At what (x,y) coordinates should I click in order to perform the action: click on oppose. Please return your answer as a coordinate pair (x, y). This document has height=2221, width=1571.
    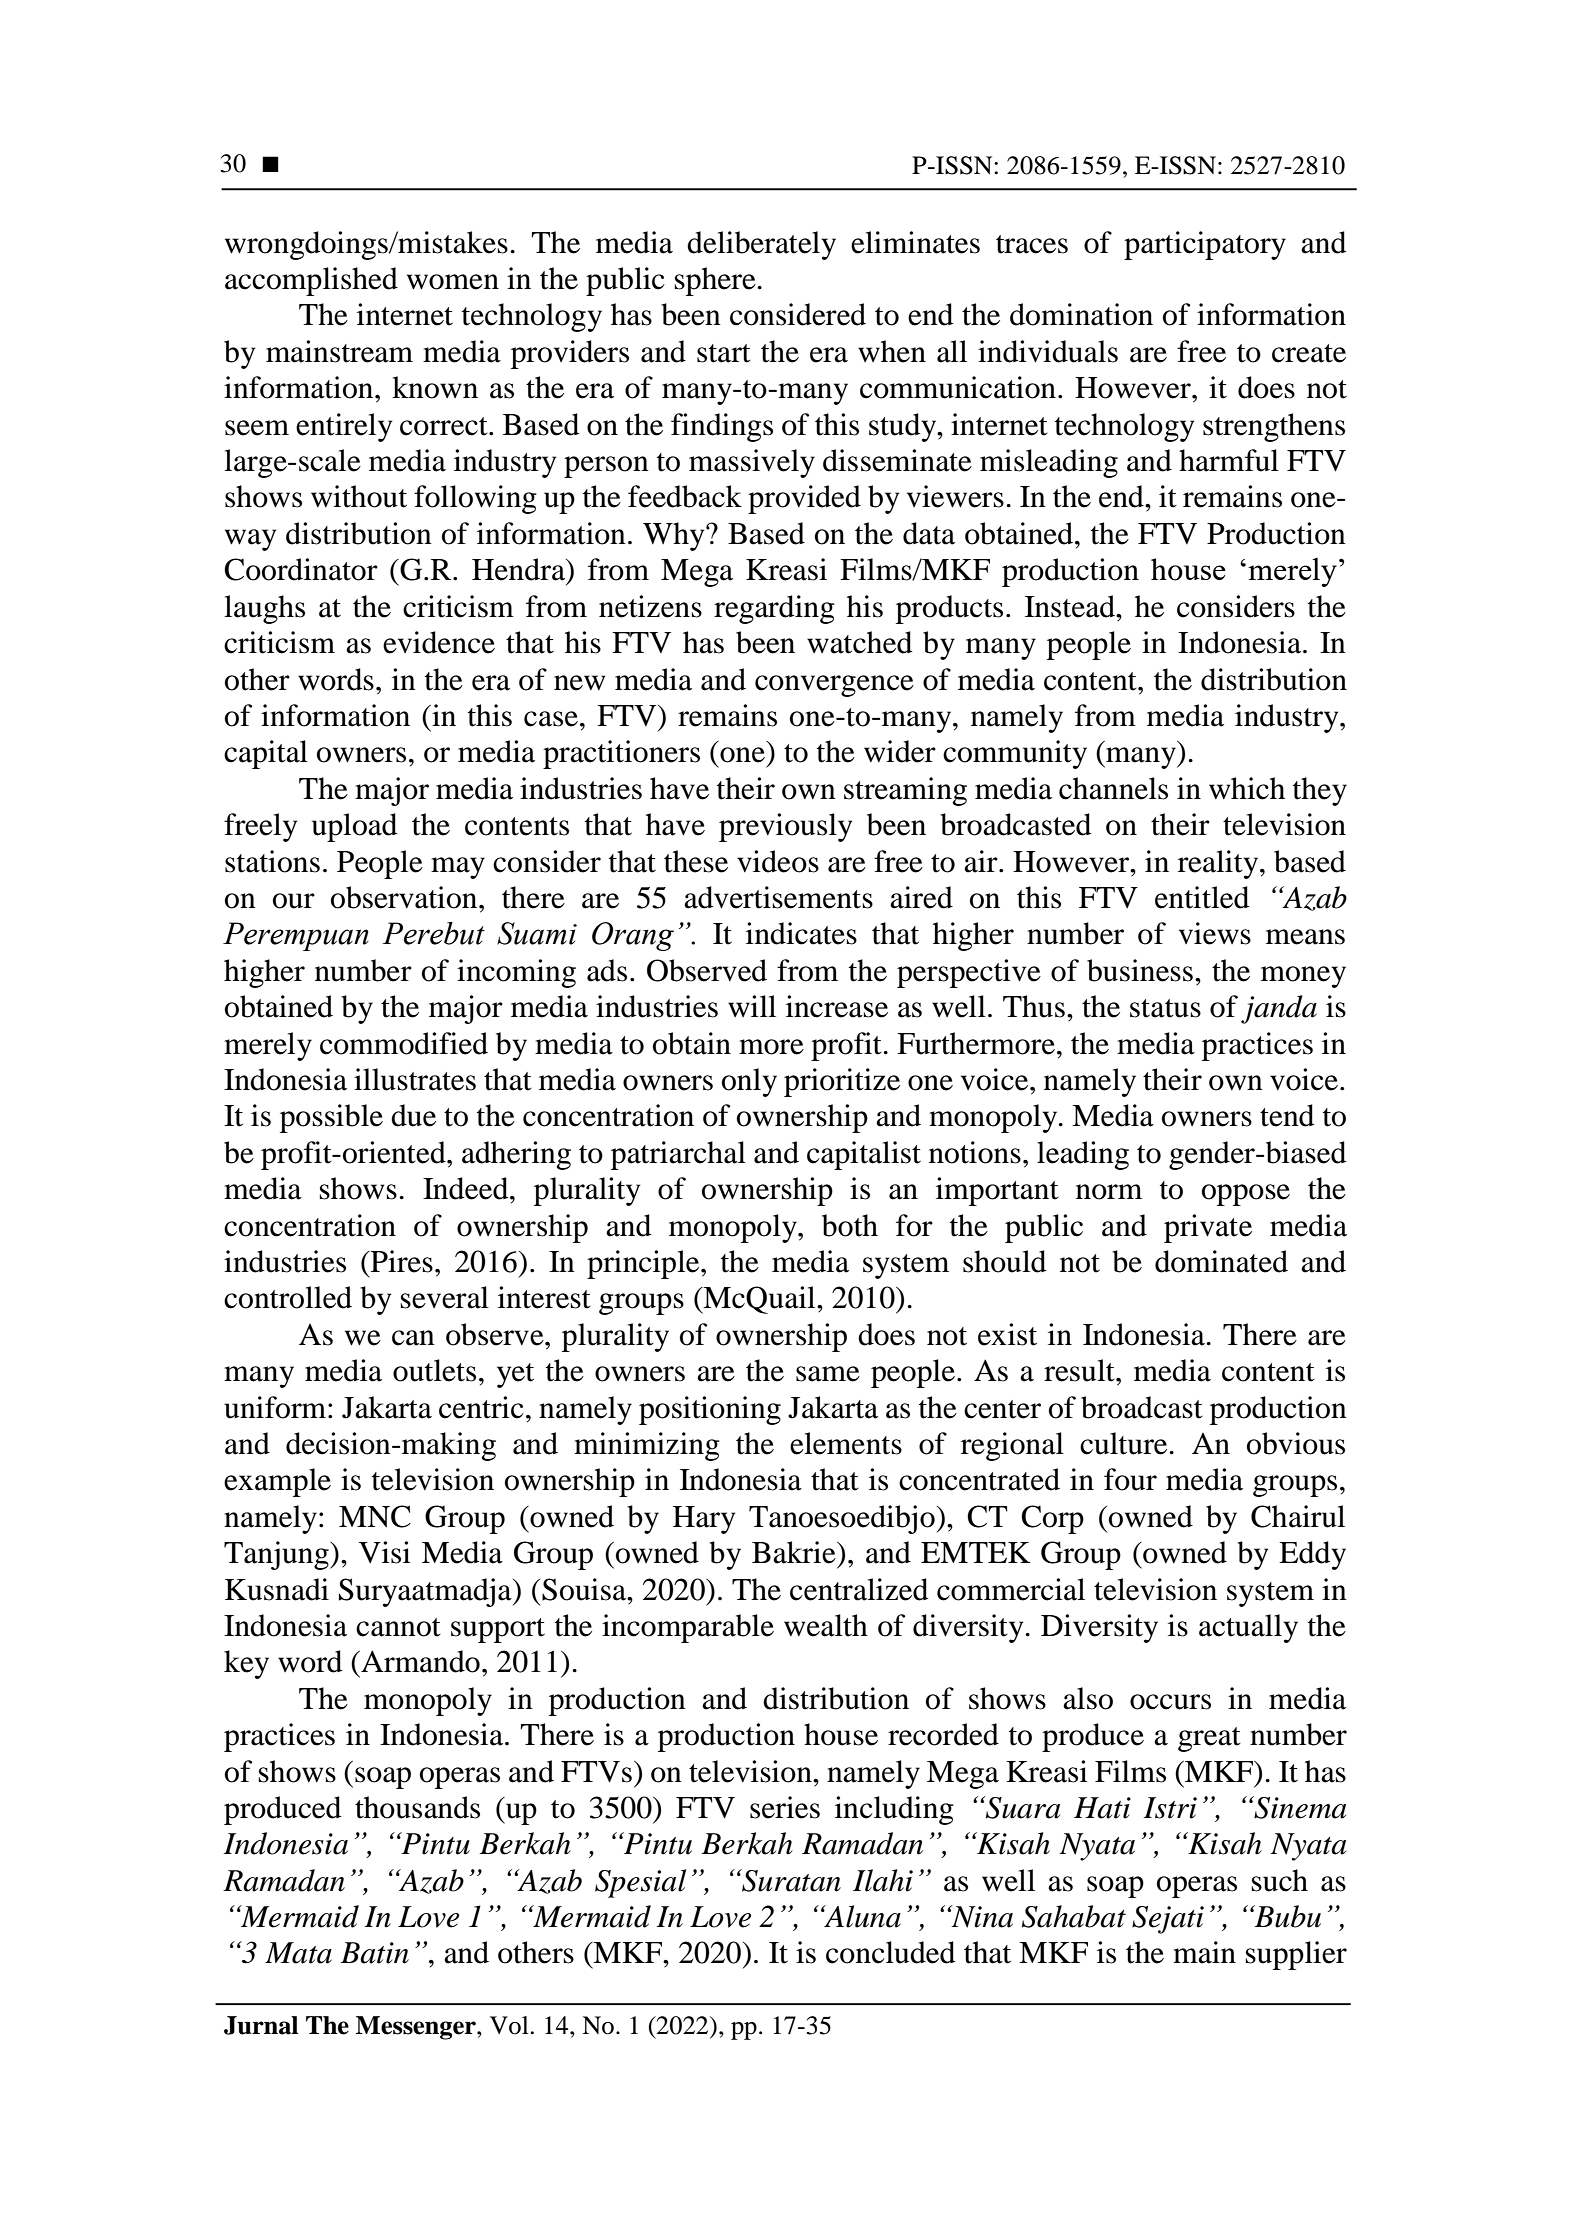
    Looking at the image, I should click on (1246, 1195).
